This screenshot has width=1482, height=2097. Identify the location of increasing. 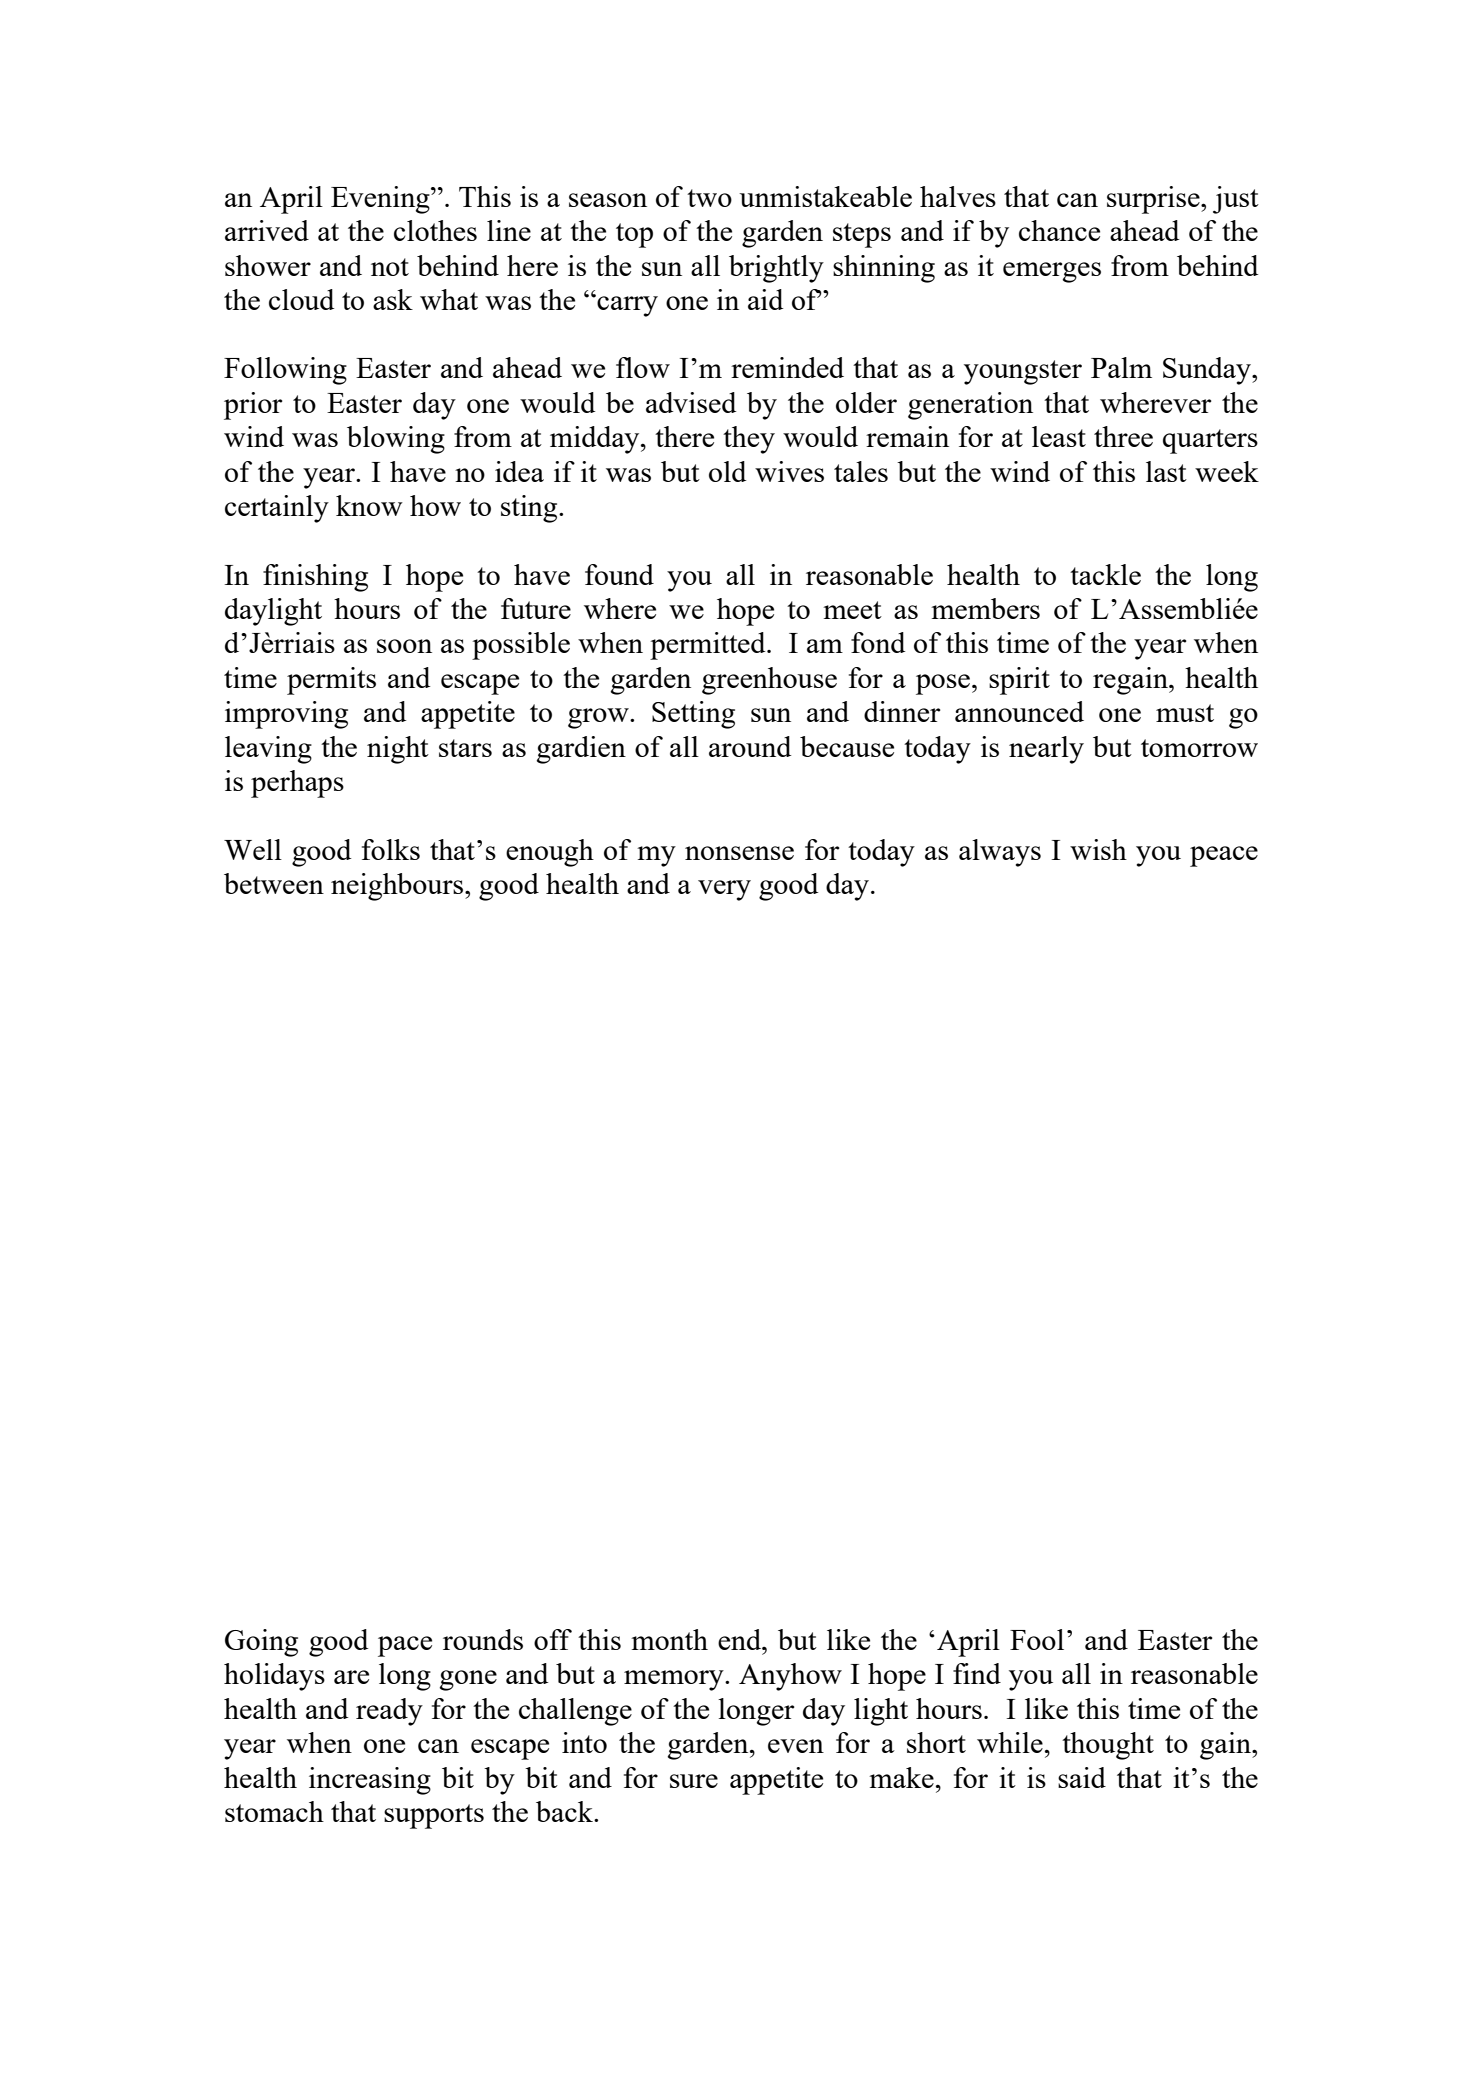
(370, 1781).
